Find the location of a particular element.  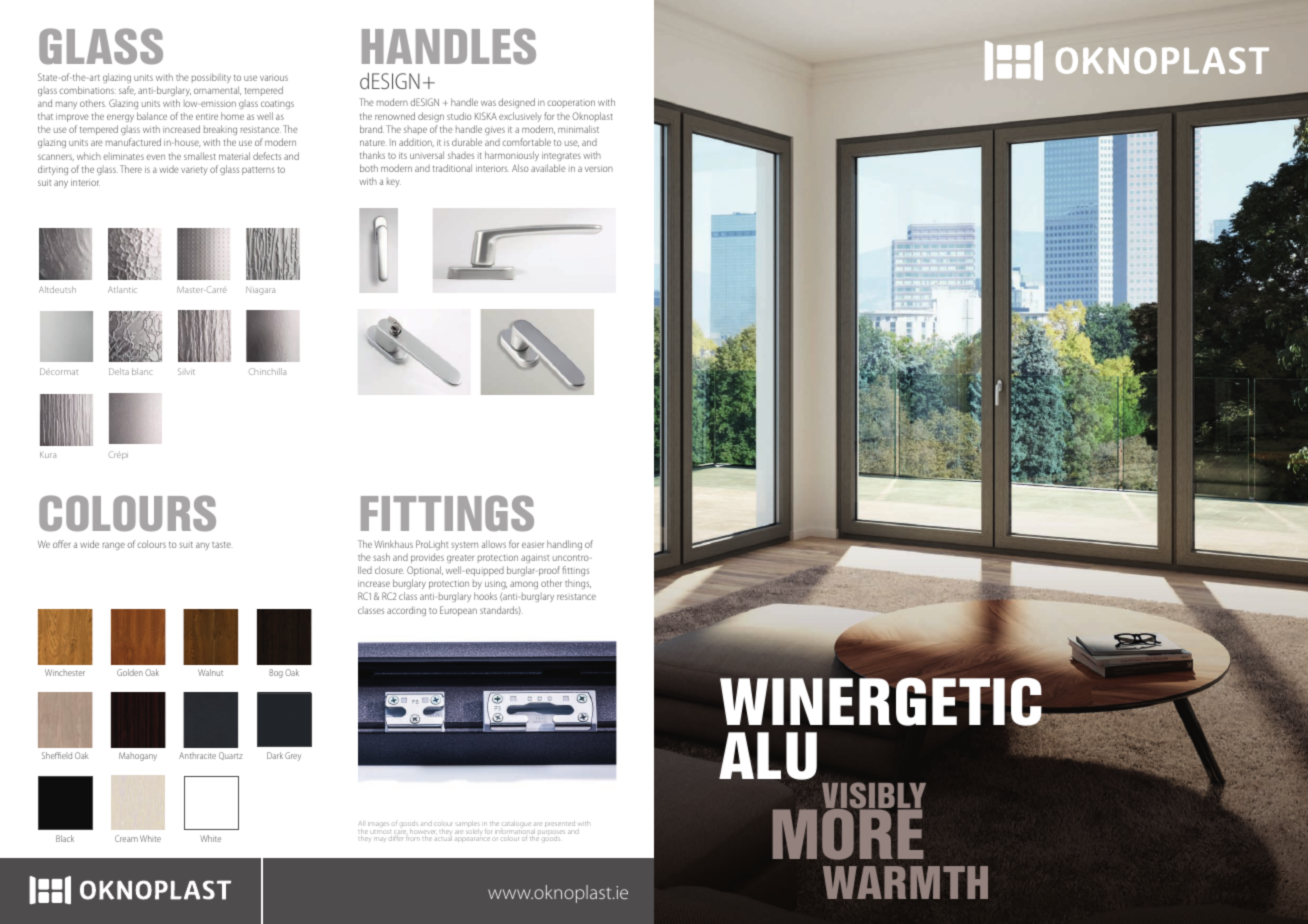

Chinchilla is located at coordinates (267, 371).
